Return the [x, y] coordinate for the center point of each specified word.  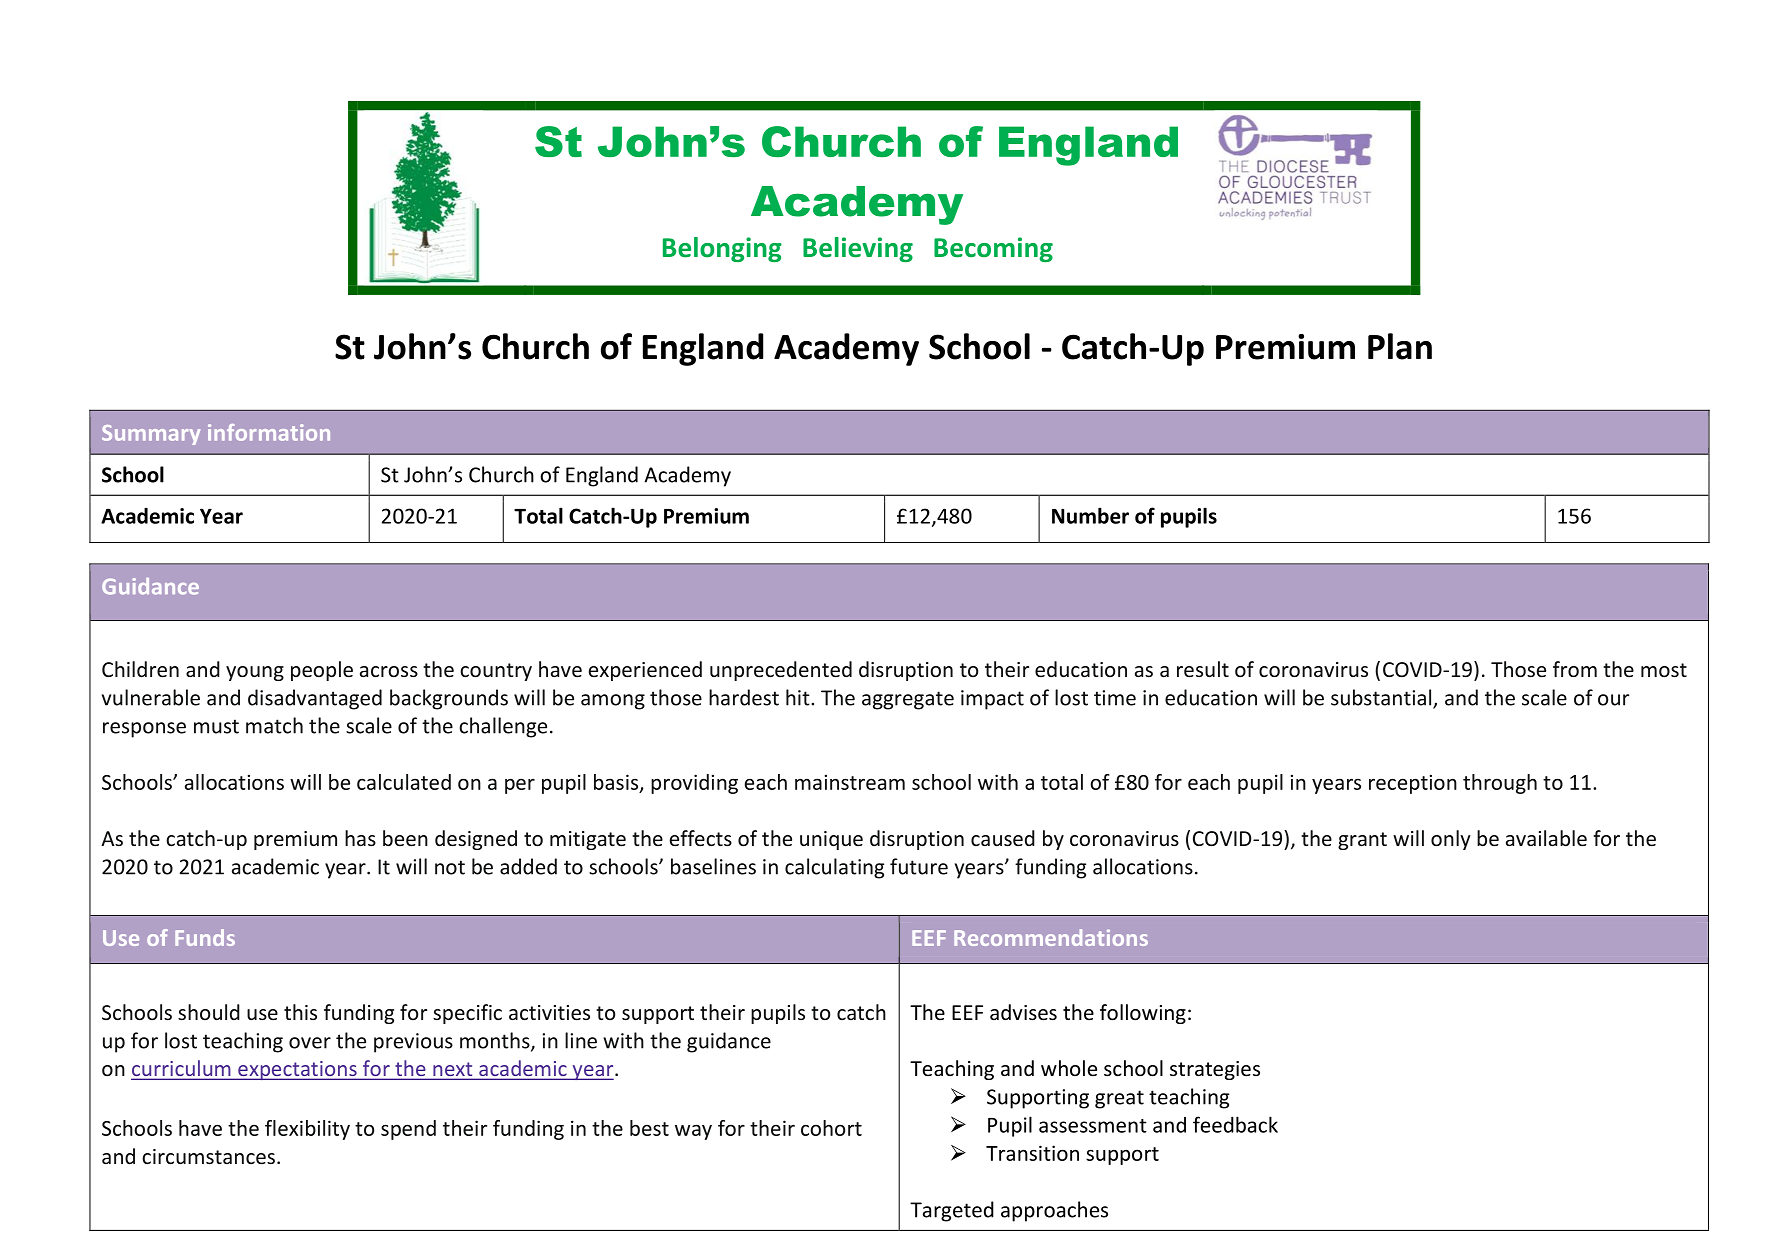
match [274, 725]
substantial [1382, 698]
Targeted [952, 1211]
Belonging [722, 249]
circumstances [208, 1156]
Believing [858, 249]
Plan [1400, 346]
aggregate [908, 700]
